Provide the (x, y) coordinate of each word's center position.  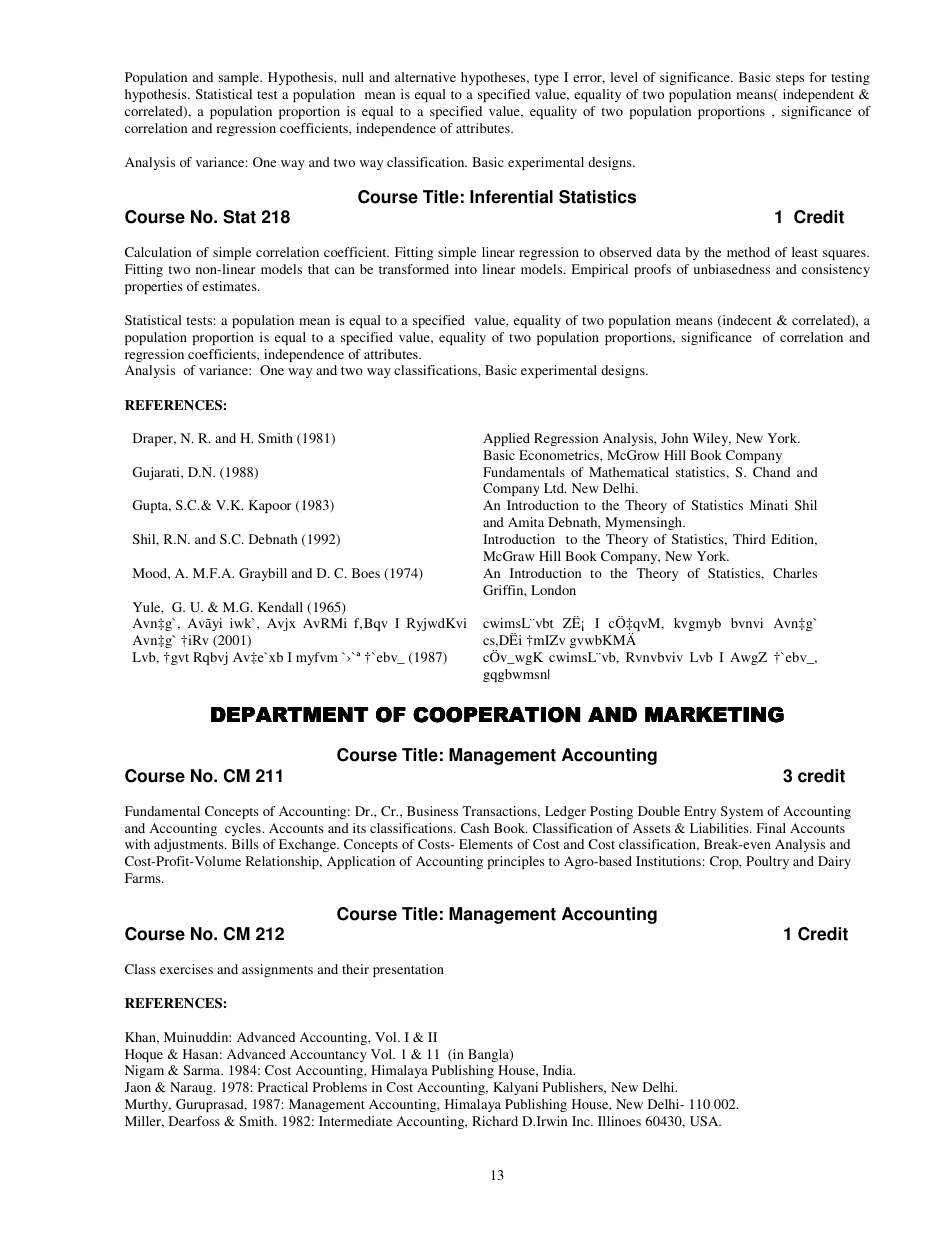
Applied (506, 439)
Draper (154, 439)
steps (790, 79)
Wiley (712, 439)
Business (432, 811)
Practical (283, 1087)
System (742, 812)
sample (240, 78)
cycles (244, 829)
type (546, 79)
